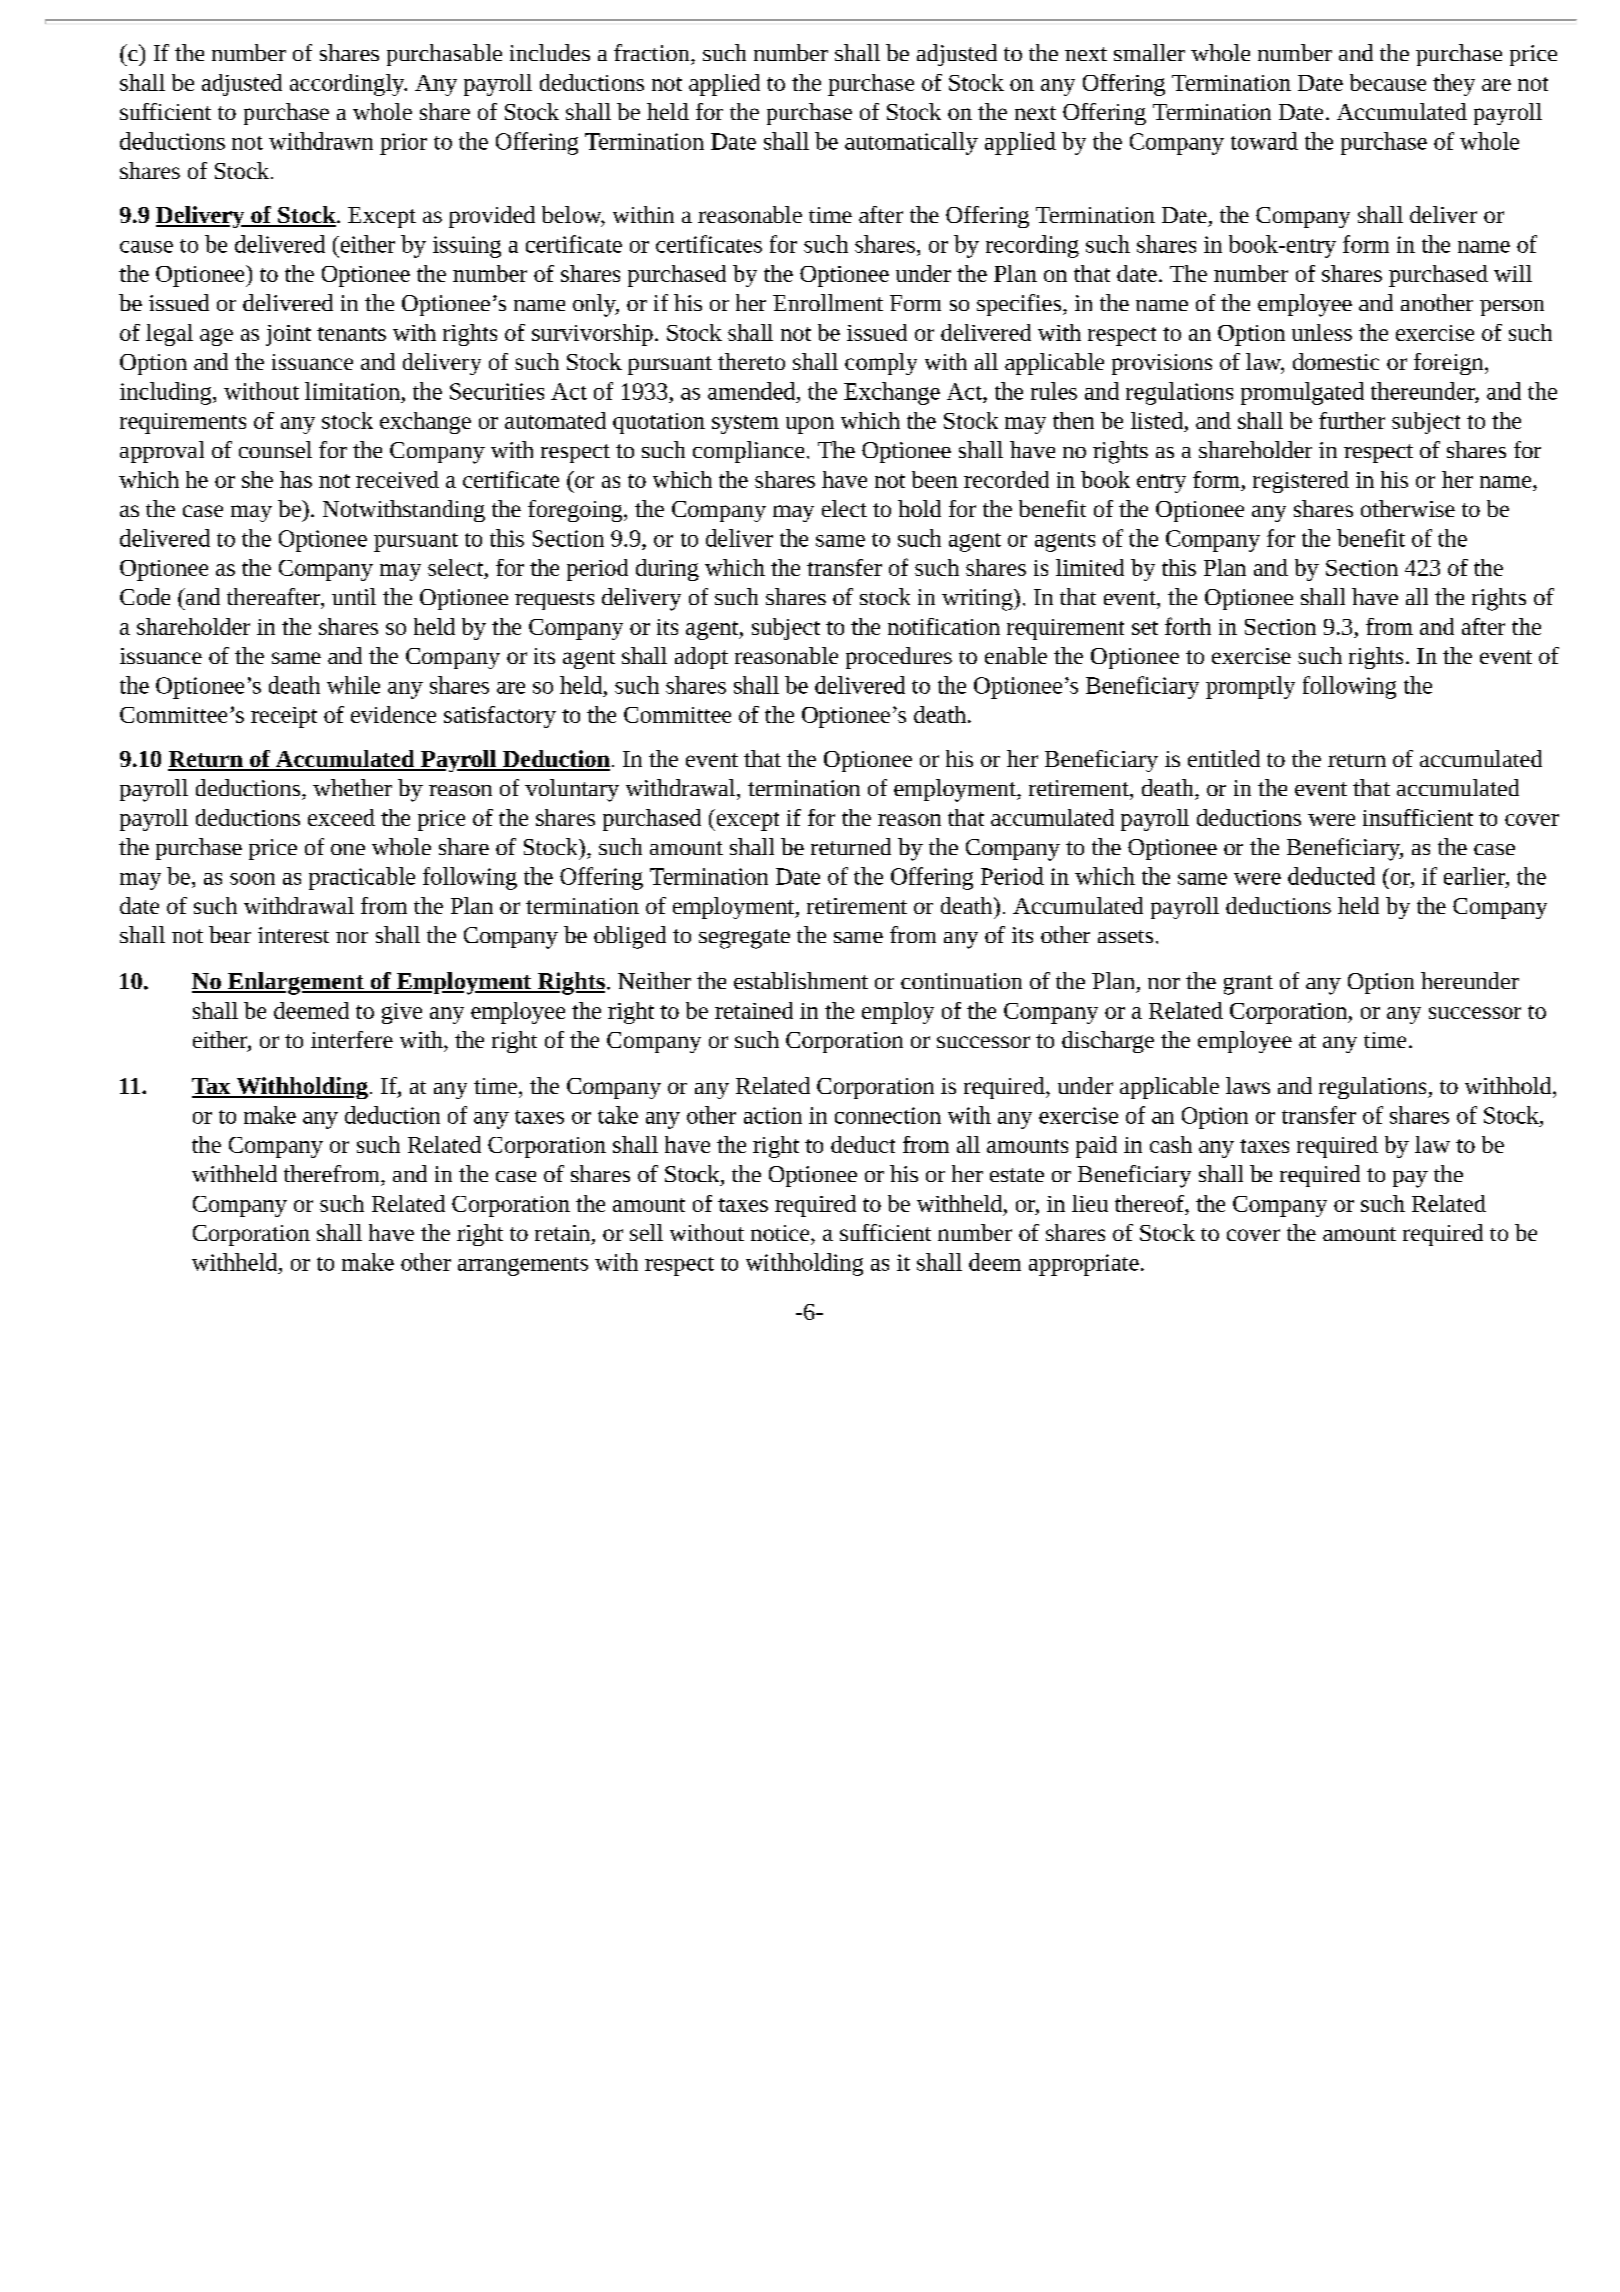  Describe the element at coordinates (1454, 85) in the page. I see `they` at that location.
